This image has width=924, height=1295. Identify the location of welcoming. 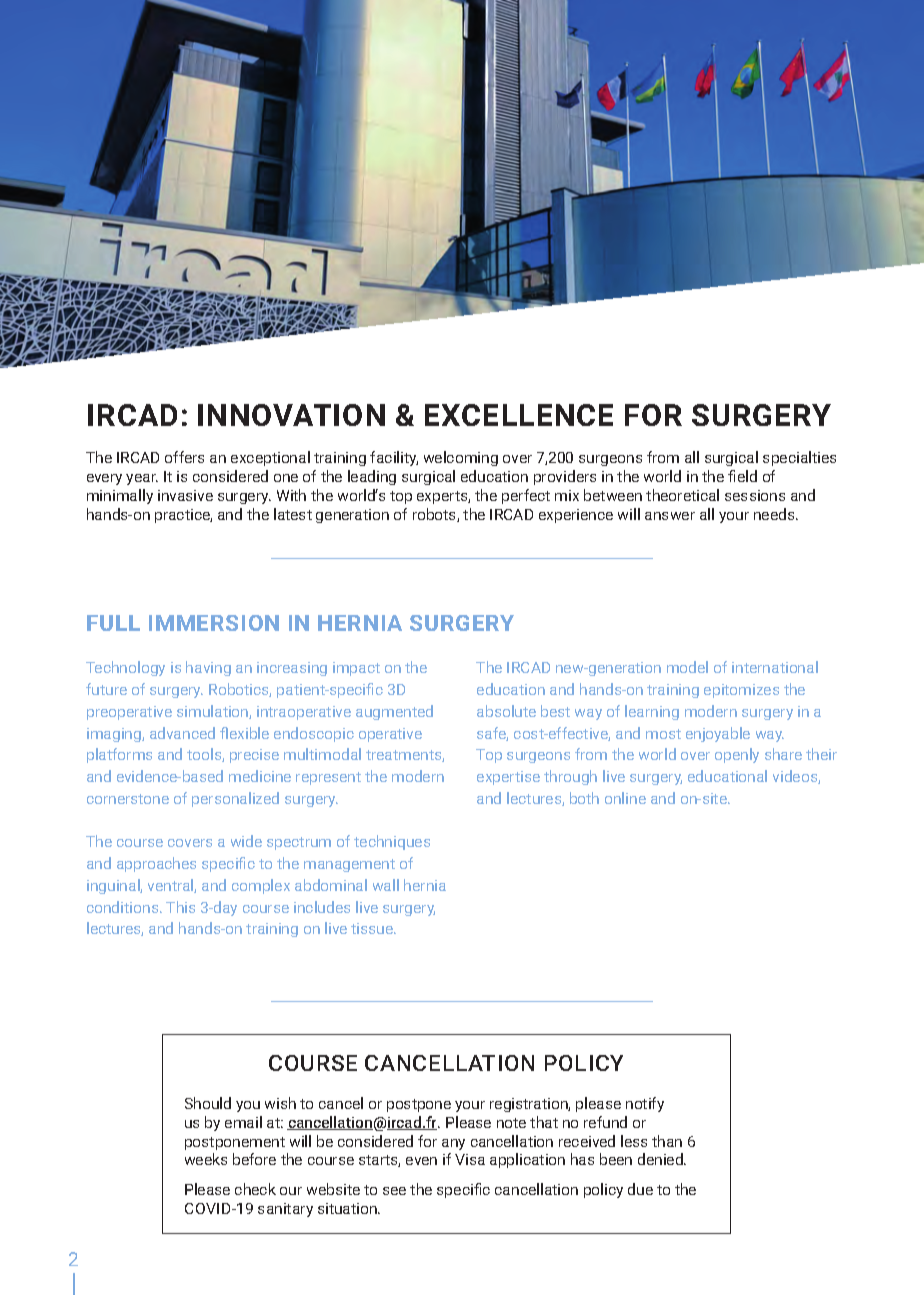
(461, 458).
